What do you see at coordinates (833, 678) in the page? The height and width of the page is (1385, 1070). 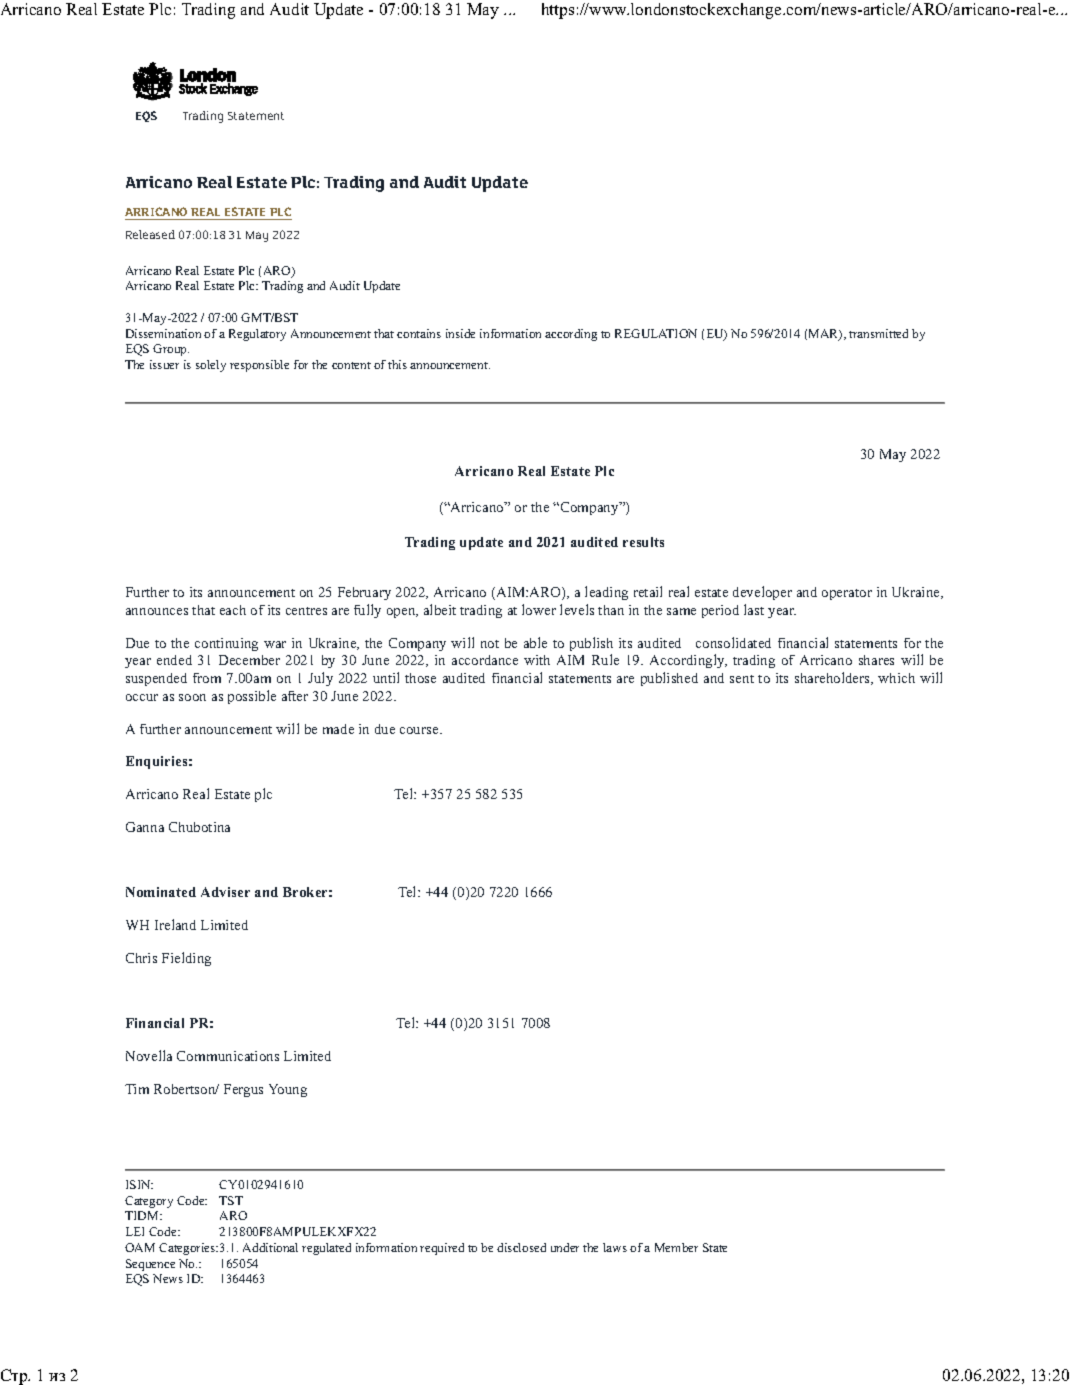 I see `shareholders` at bounding box center [833, 678].
